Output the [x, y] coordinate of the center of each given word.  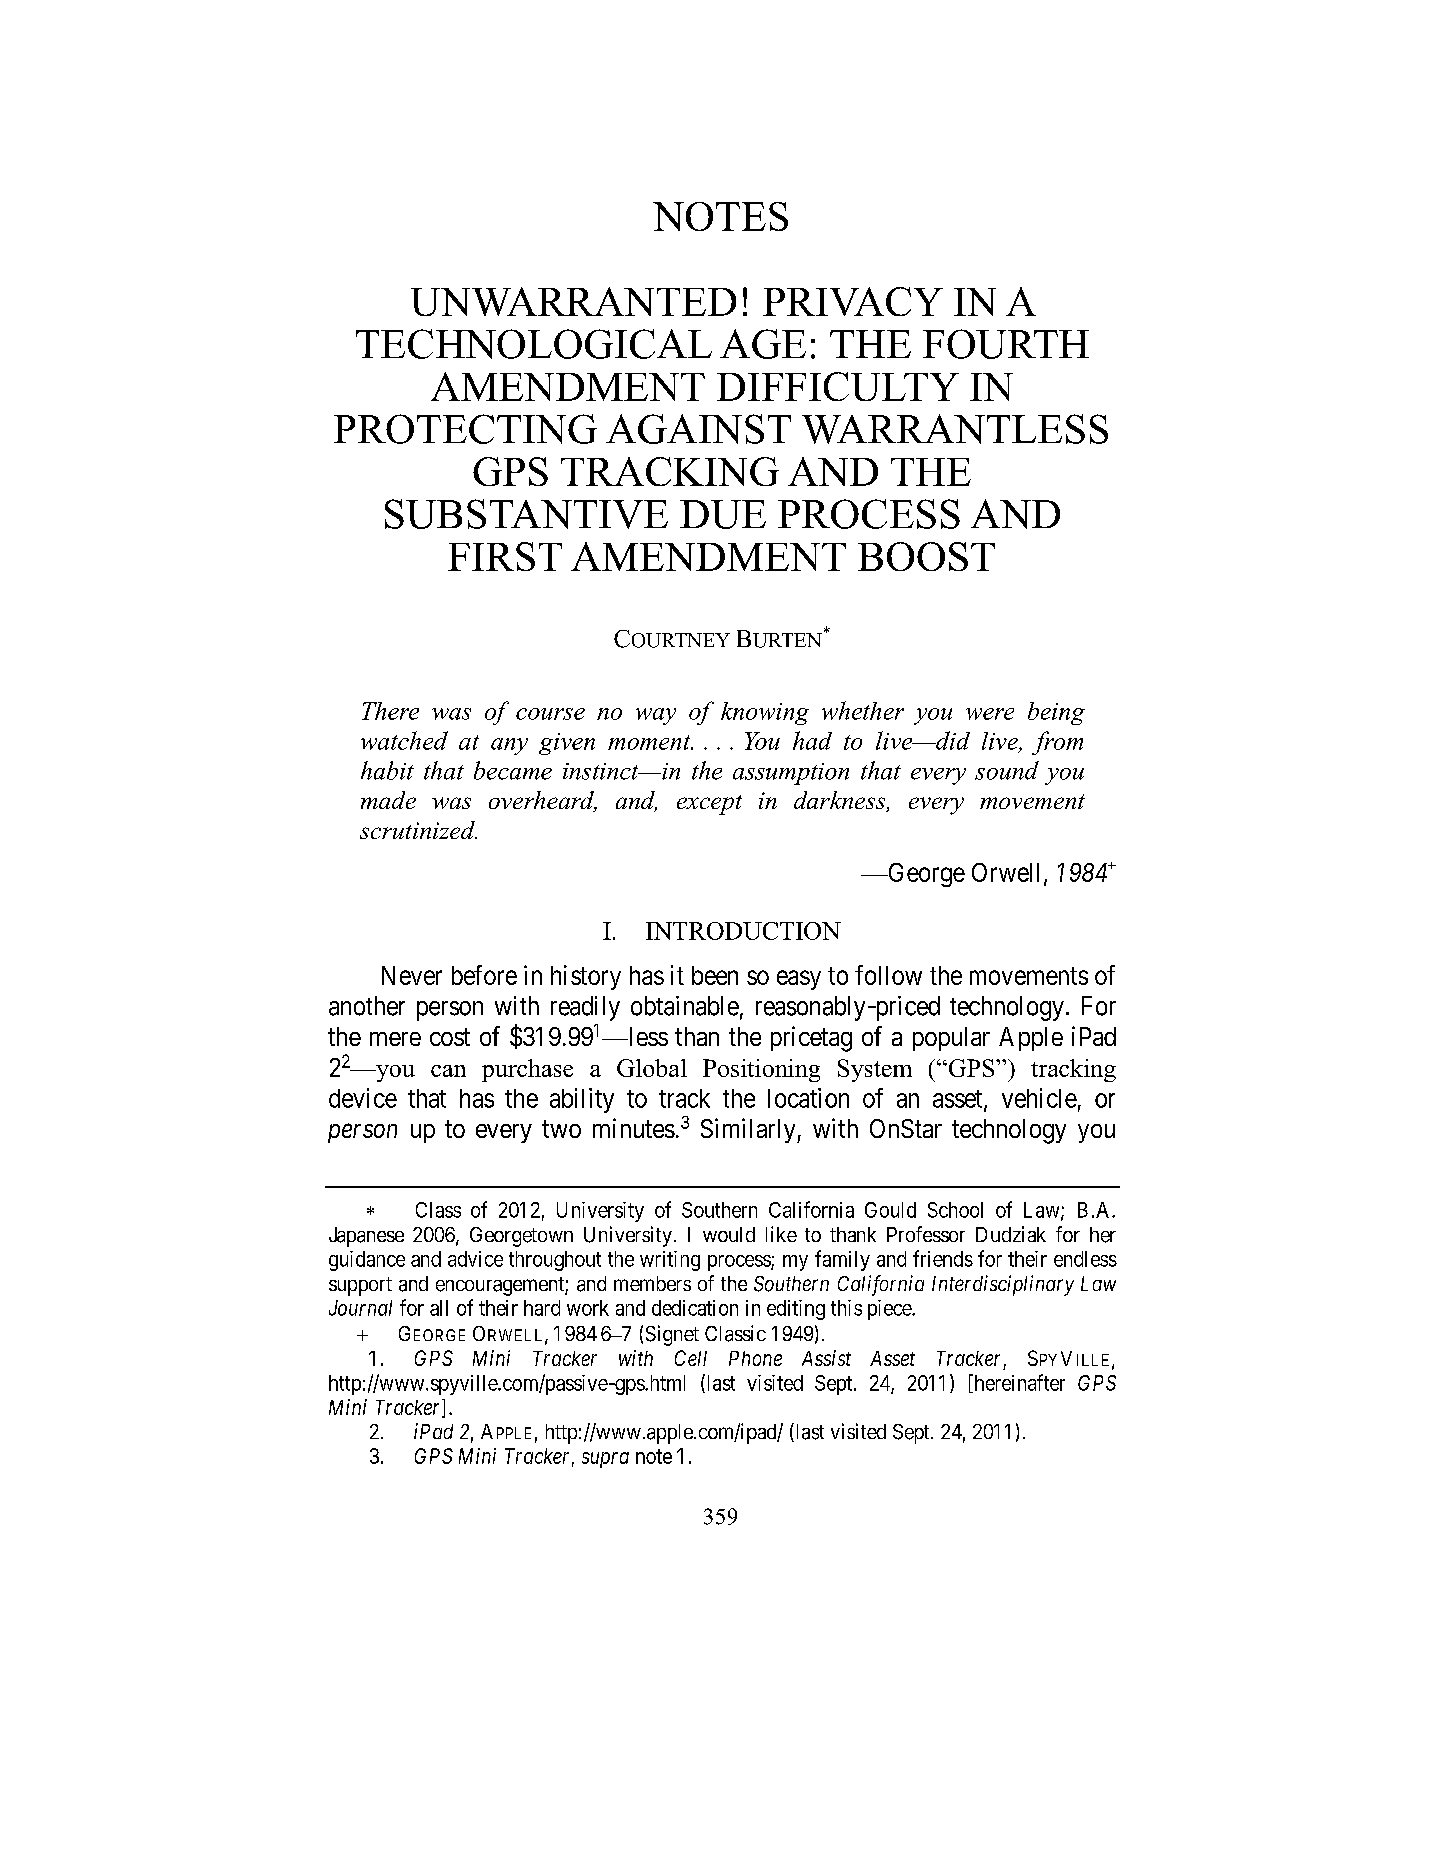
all [439, 1308]
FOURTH [1006, 344]
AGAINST [698, 429]
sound [1007, 770]
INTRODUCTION [743, 931]
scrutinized [418, 830]
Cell [691, 1358]
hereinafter [1018, 1383]
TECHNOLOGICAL [534, 344]
